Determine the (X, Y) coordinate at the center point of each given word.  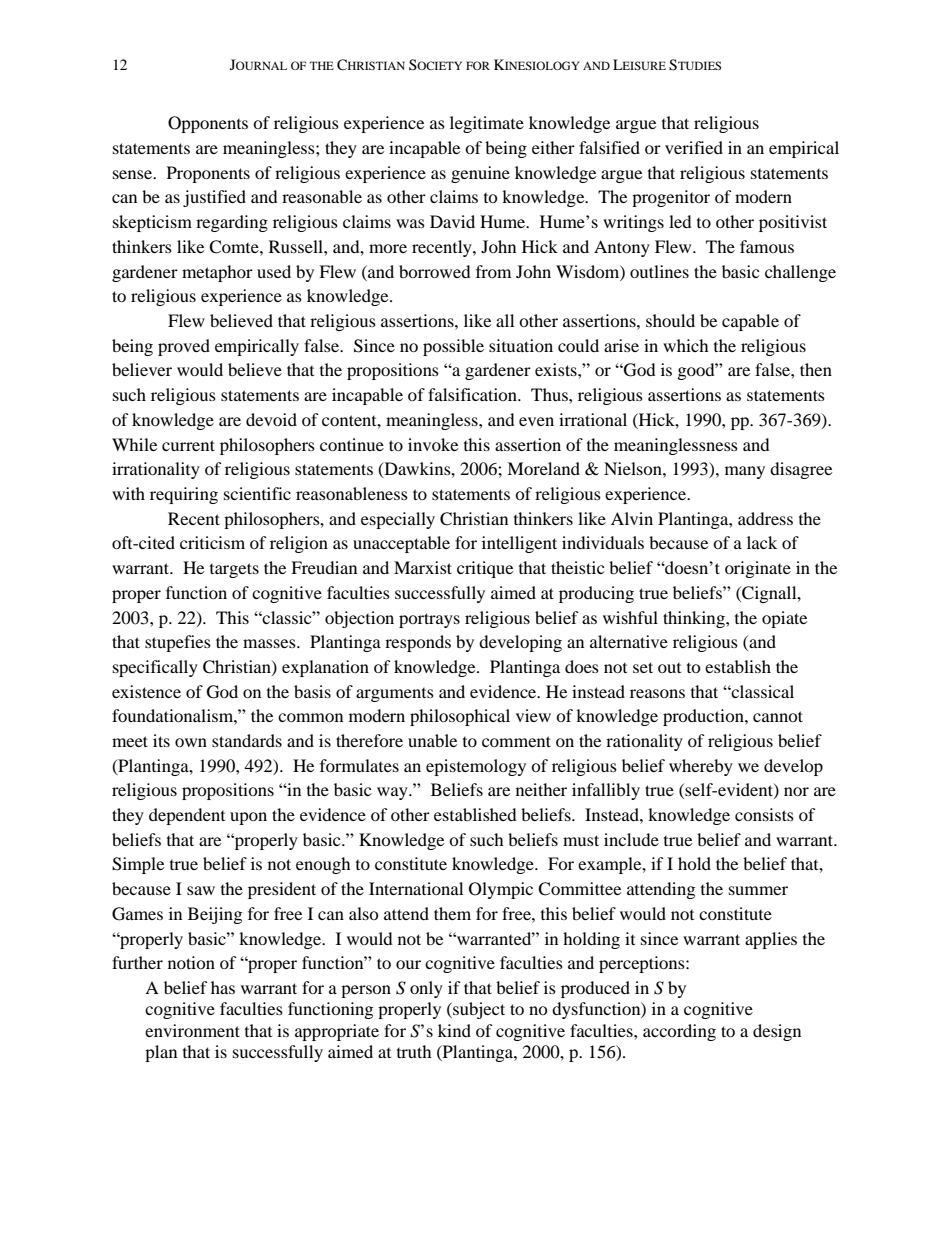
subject (478, 1010)
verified (694, 147)
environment (192, 1030)
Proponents (208, 174)
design (777, 1032)
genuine (480, 174)
